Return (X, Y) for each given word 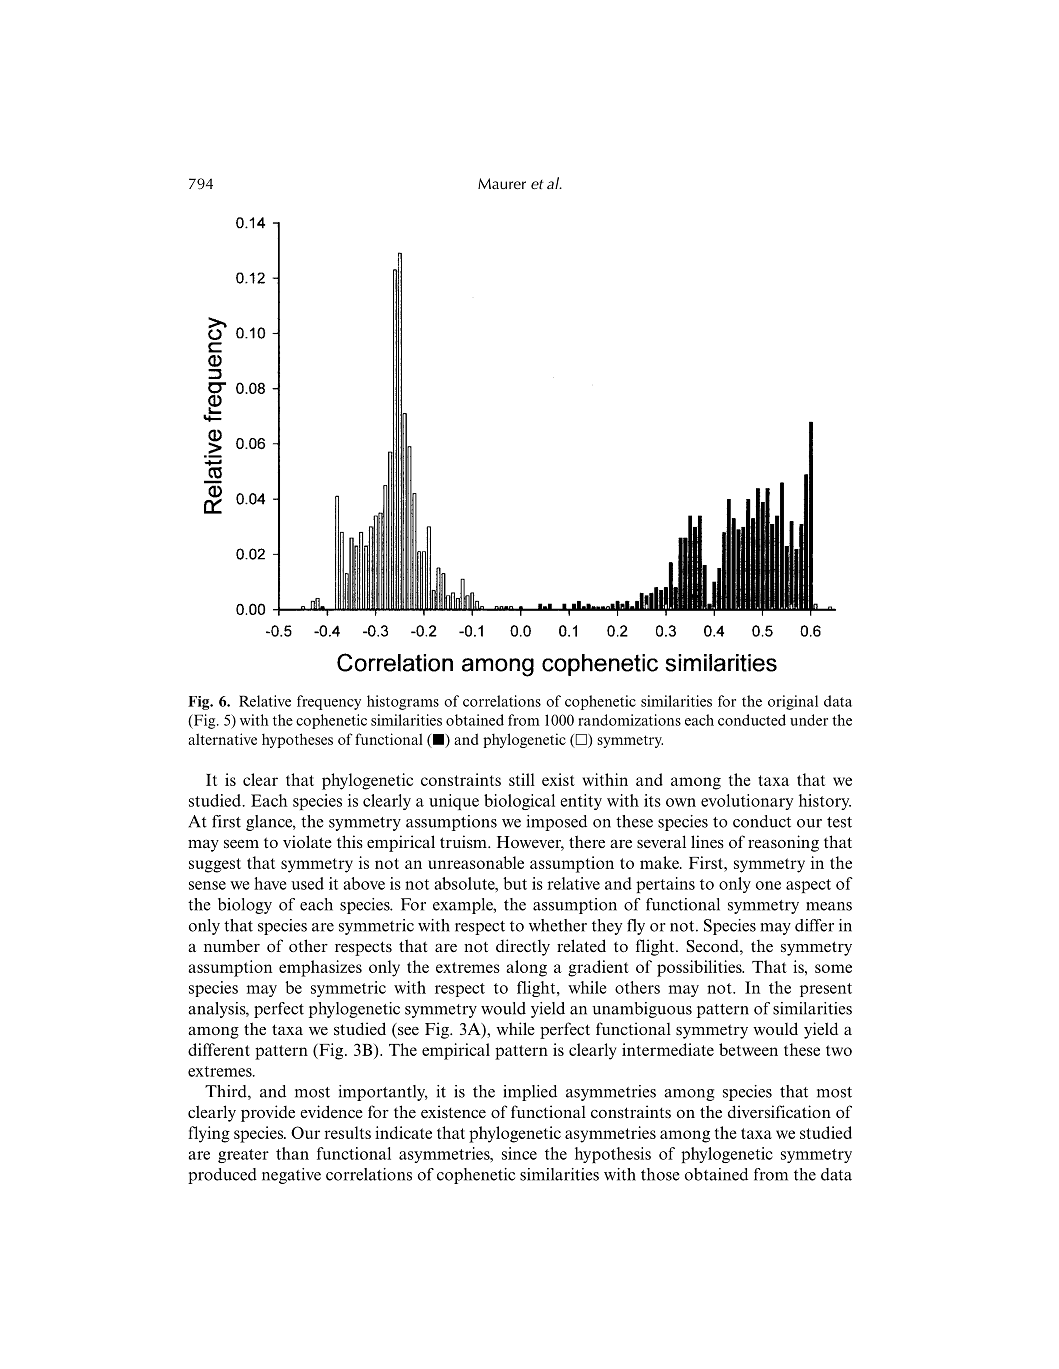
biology (245, 906)
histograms (403, 702)
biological (519, 802)
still (522, 779)
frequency (329, 702)
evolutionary (747, 802)
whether (558, 925)
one (768, 885)
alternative (222, 739)
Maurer (502, 183)
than (292, 1153)
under (809, 720)
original (793, 702)
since (519, 1153)
